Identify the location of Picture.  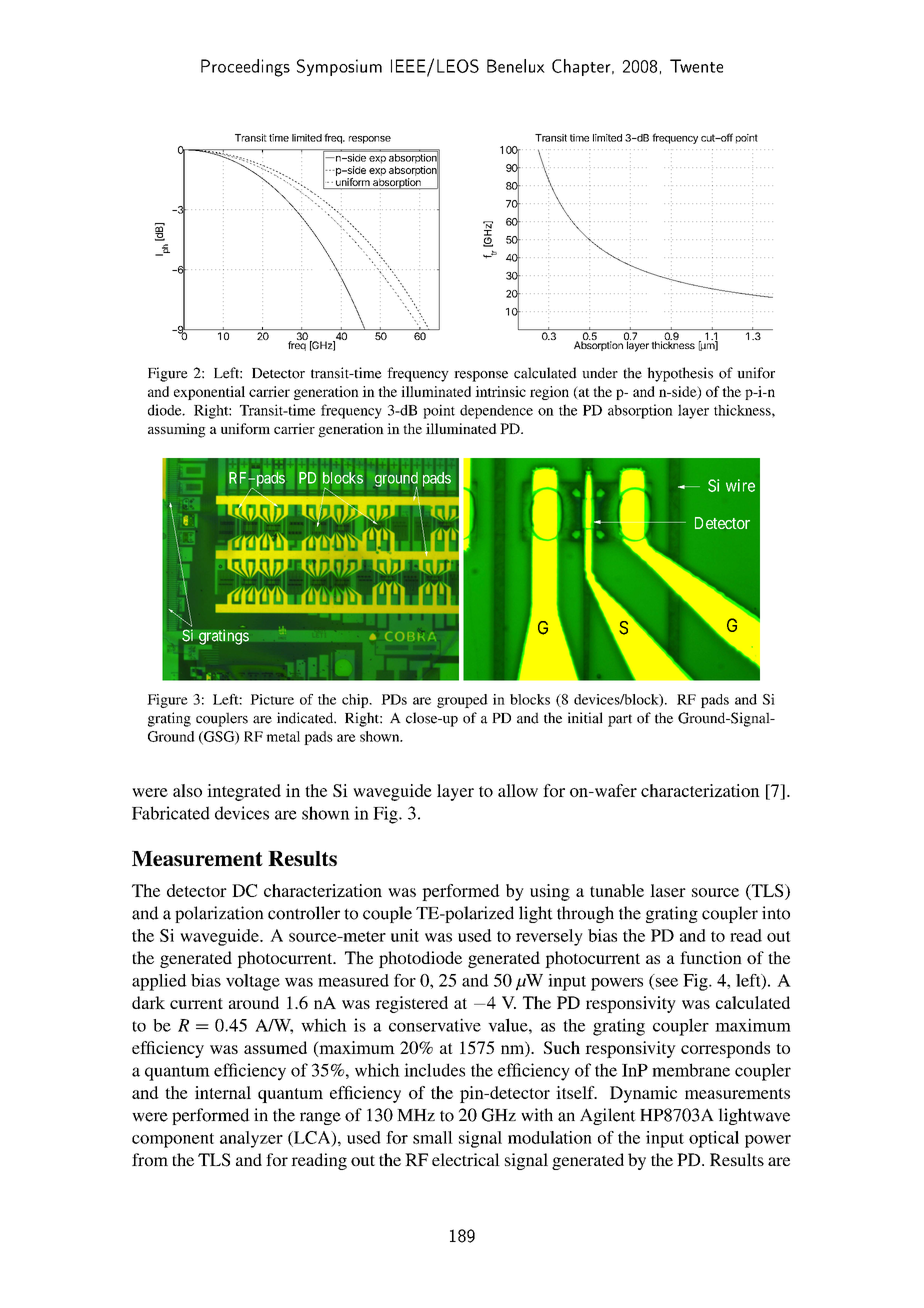
(272, 699).
